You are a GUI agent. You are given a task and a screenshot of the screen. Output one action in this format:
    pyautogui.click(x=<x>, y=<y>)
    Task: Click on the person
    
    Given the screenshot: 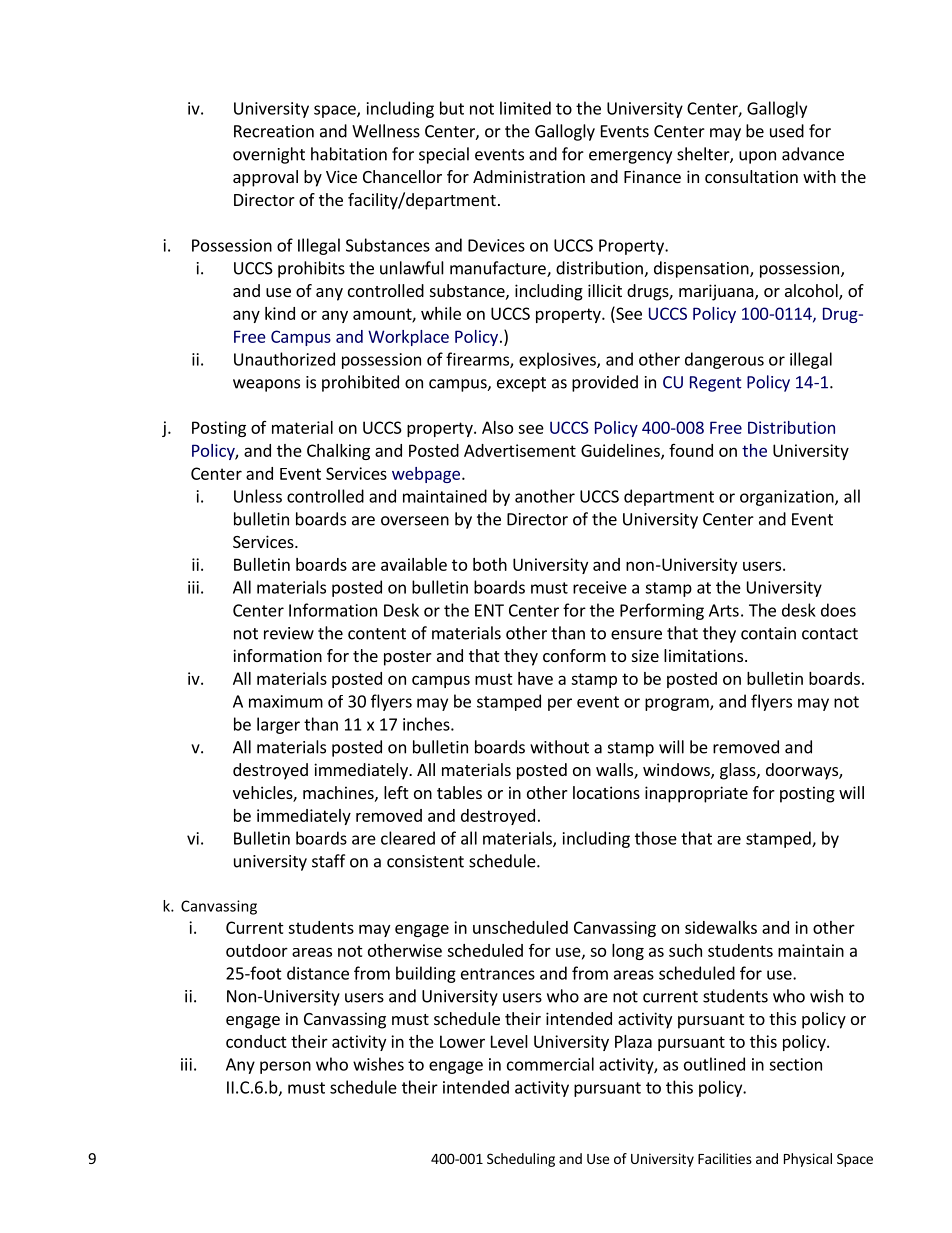 What is the action you would take?
    pyautogui.click(x=285, y=1067)
